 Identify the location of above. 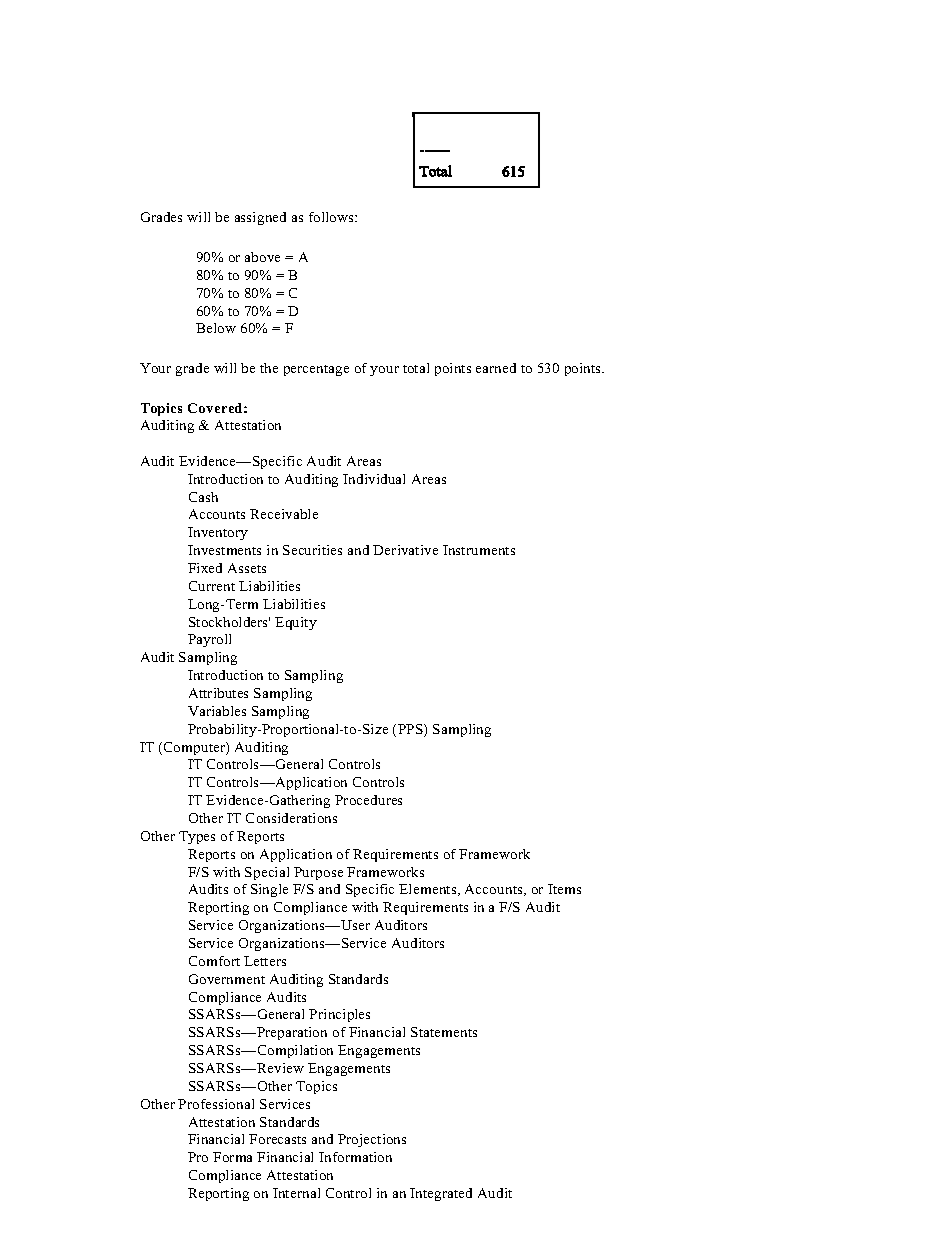
(262, 257).
